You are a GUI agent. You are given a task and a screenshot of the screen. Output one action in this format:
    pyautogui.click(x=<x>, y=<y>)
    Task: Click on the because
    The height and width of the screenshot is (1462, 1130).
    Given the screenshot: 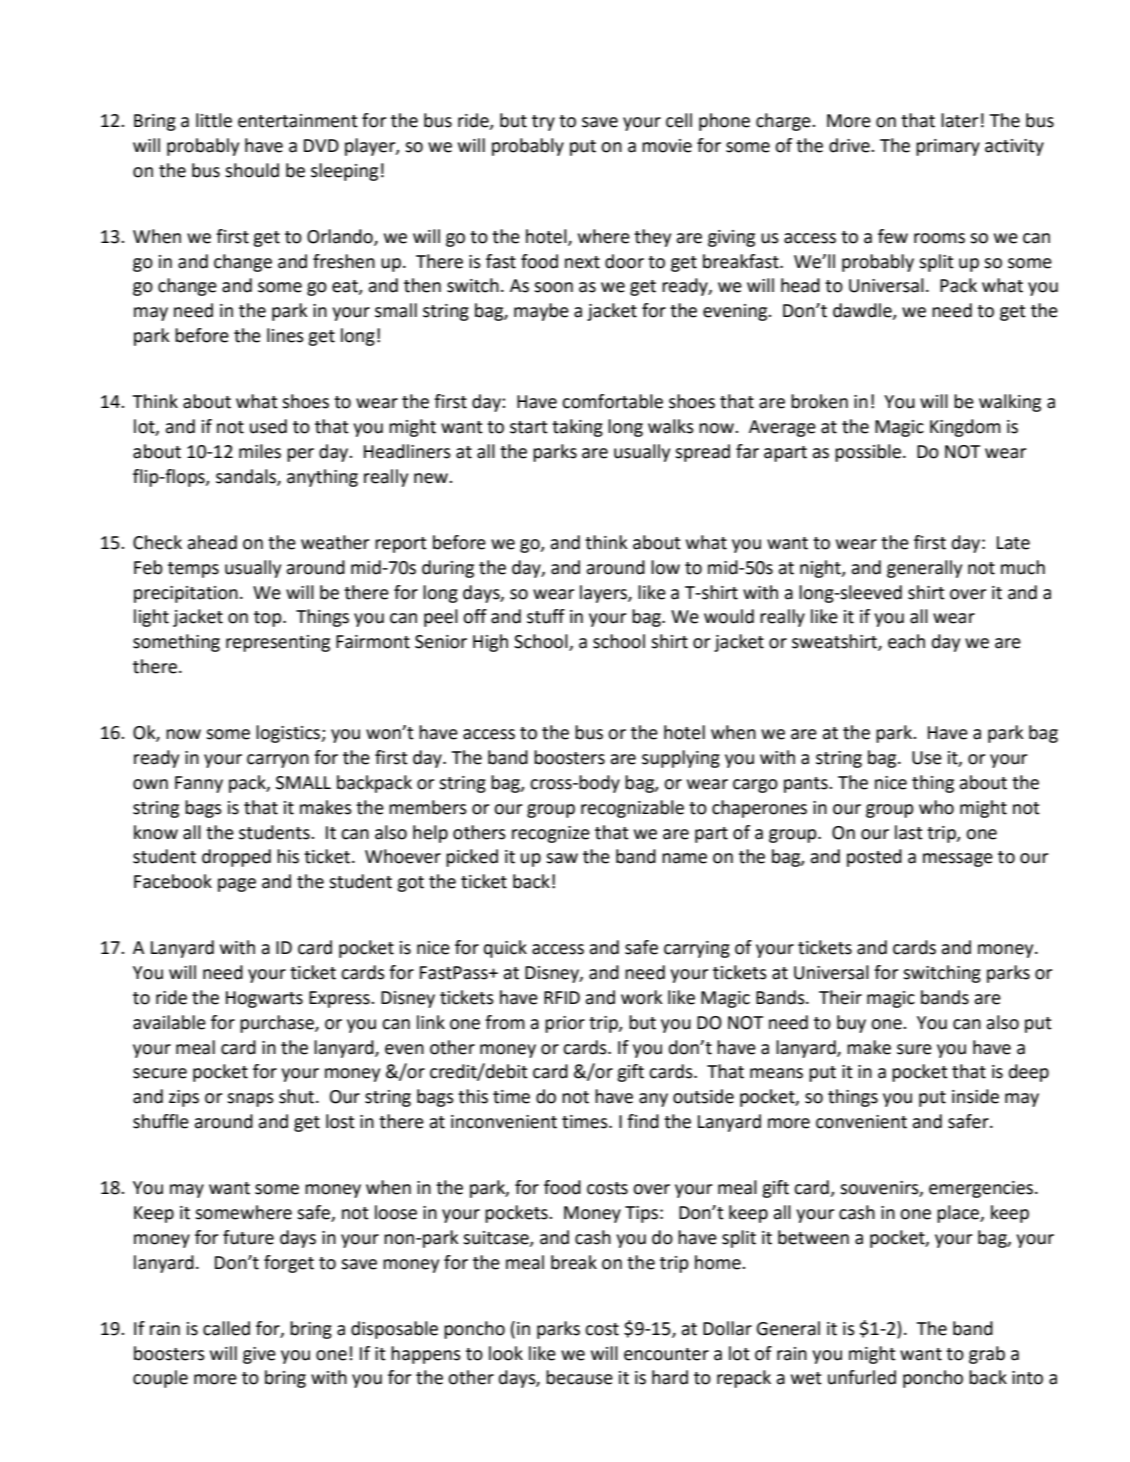 What is the action you would take?
    pyautogui.click(x=579, y=1377)
